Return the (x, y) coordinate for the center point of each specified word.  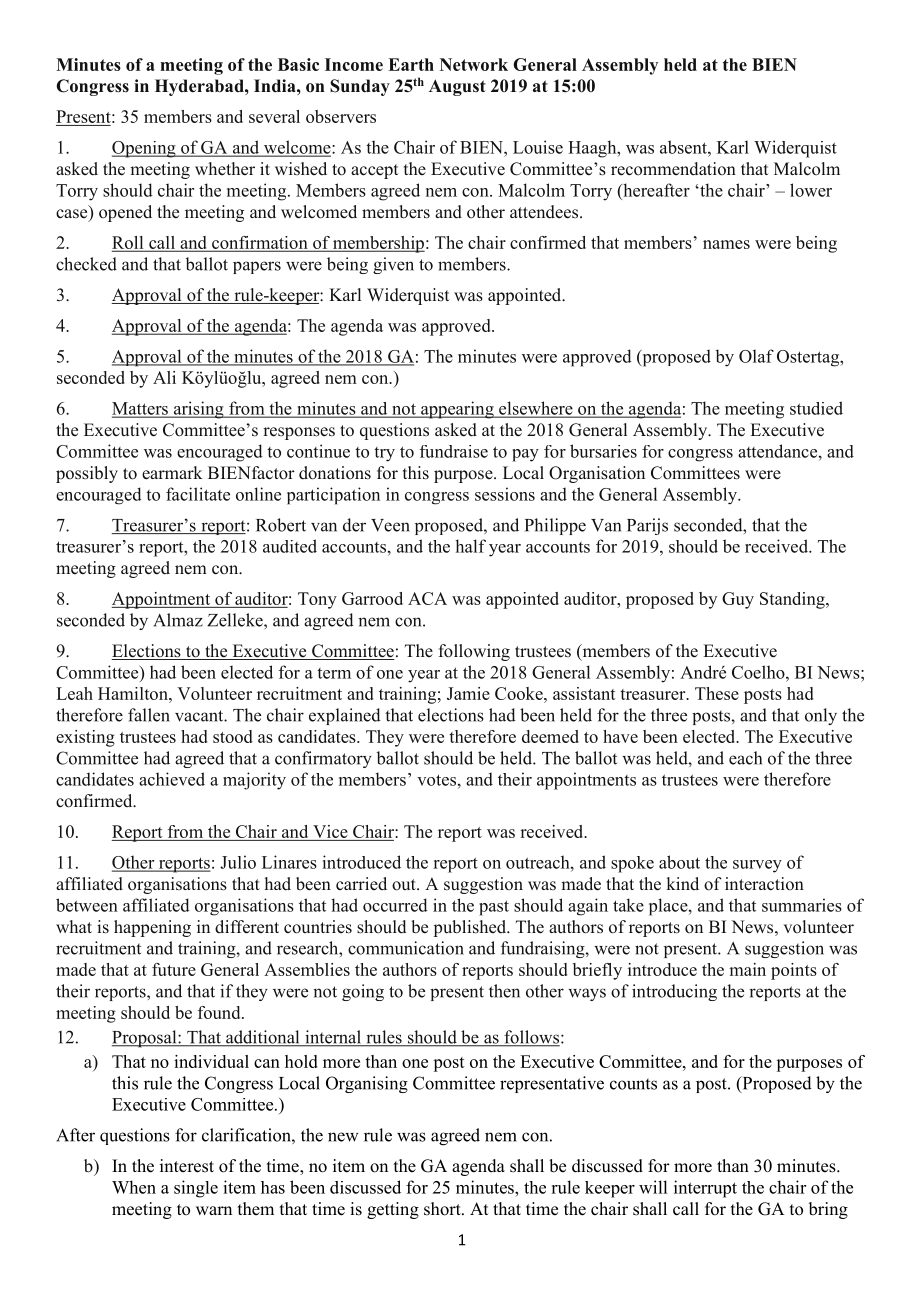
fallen (149, 715)
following (474, 652)
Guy (738, 600)
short (443, 1209)
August (457, 87)
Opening (145, 149)
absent (684, 147)
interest (187, 1166)
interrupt (705, 1189)
